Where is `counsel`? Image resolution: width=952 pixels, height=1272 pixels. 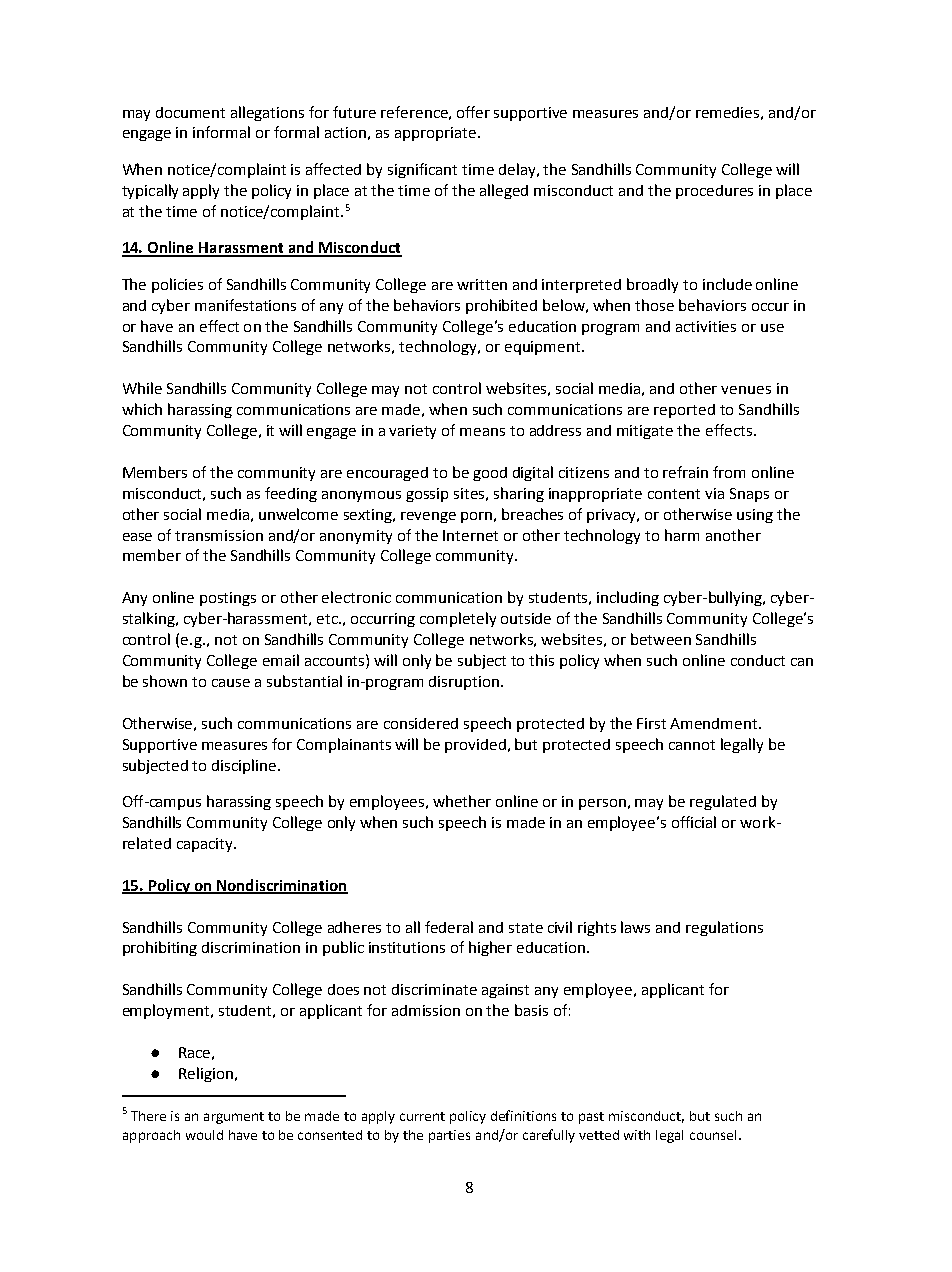
counsel is located at coordinates (713, 1135).
